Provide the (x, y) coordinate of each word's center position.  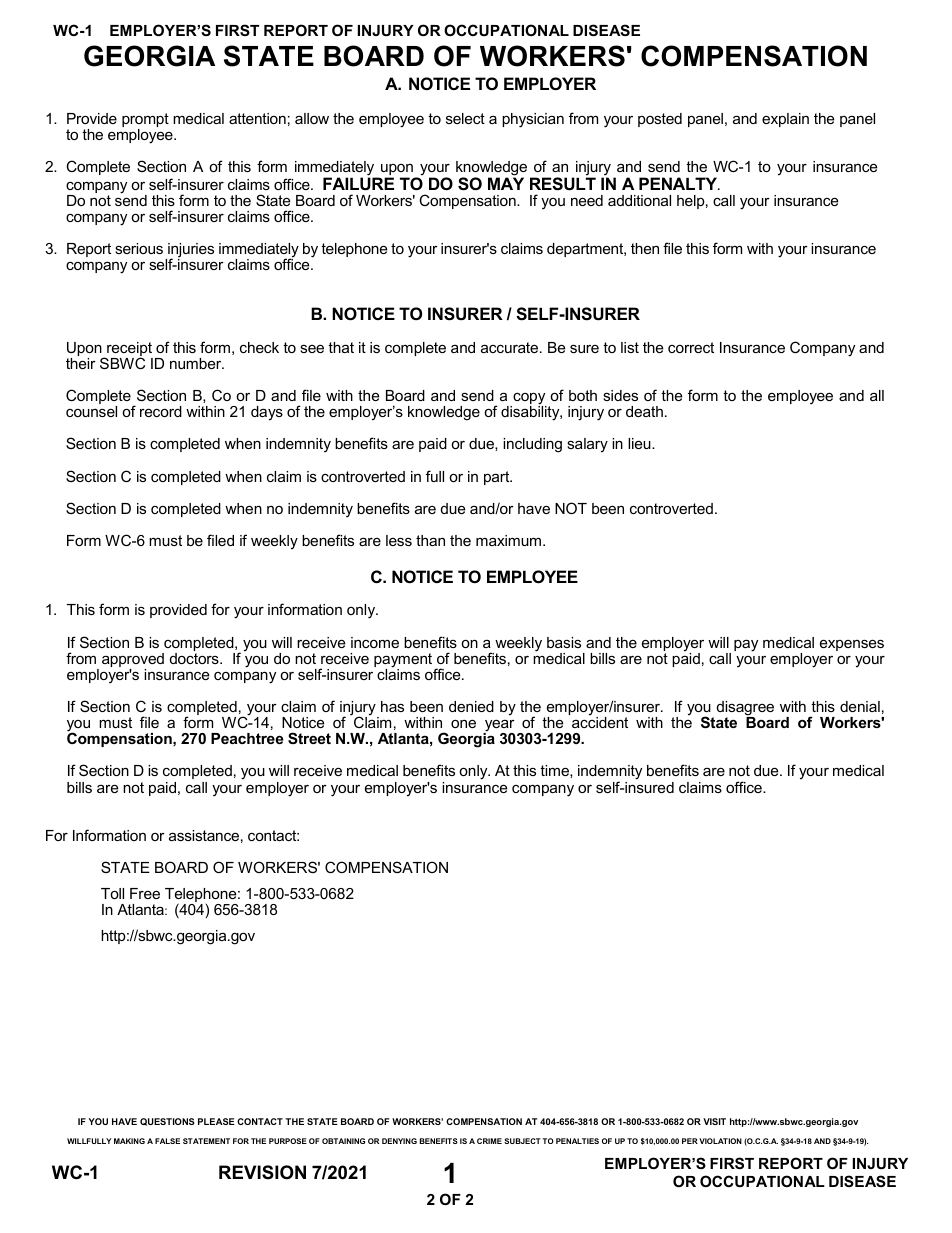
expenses (852, 645)
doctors (195, 658)
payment (404, 661)
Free (145, 893)
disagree (745, 709)
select (465, 118)
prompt (145, 121)
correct (691, 347)
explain (785, 120)
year (499, 726)
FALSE (167, 1141)
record (161, 411)
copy (529, 400)
